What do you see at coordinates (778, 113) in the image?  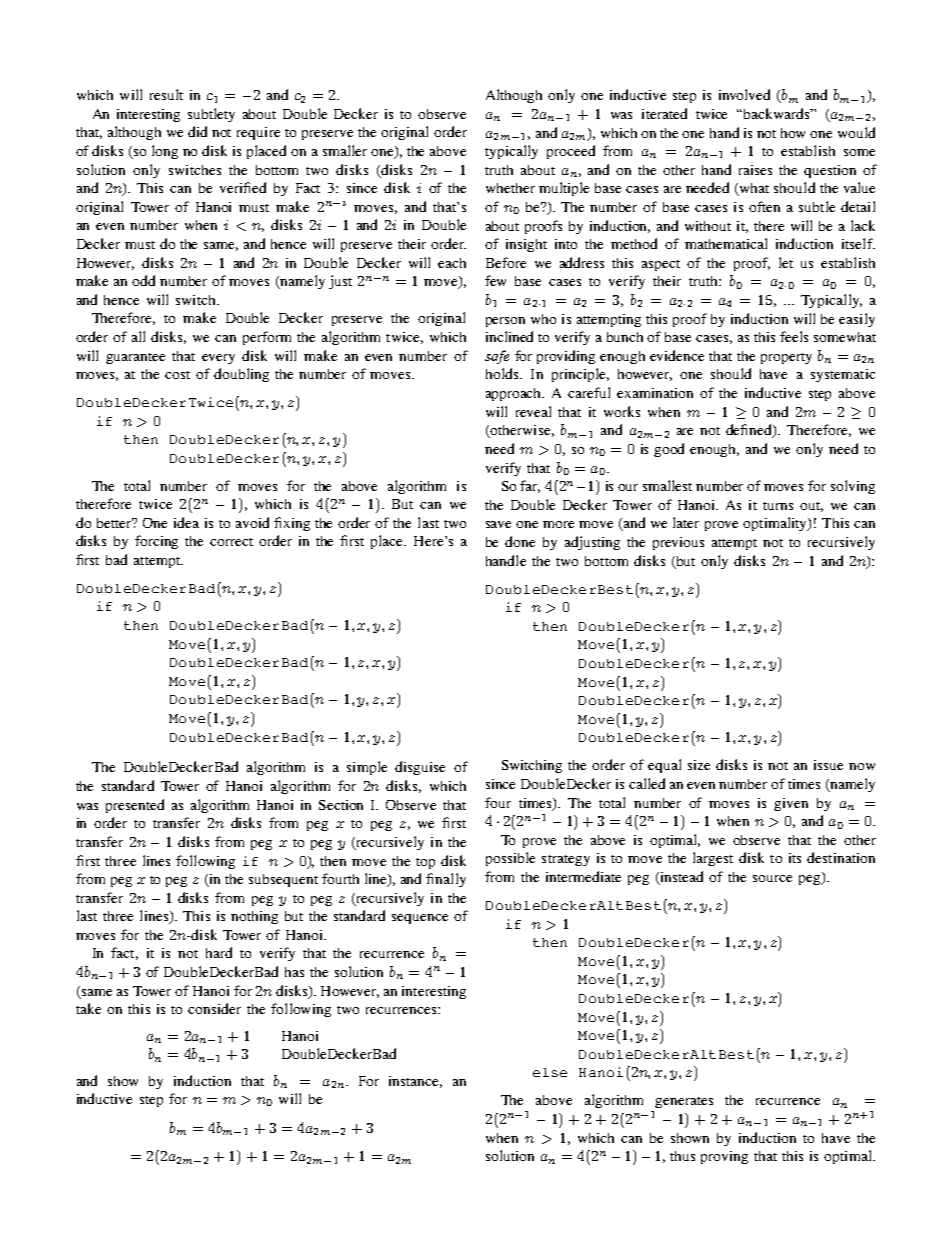 I see `backwards` at bounding box center [778, 113].
